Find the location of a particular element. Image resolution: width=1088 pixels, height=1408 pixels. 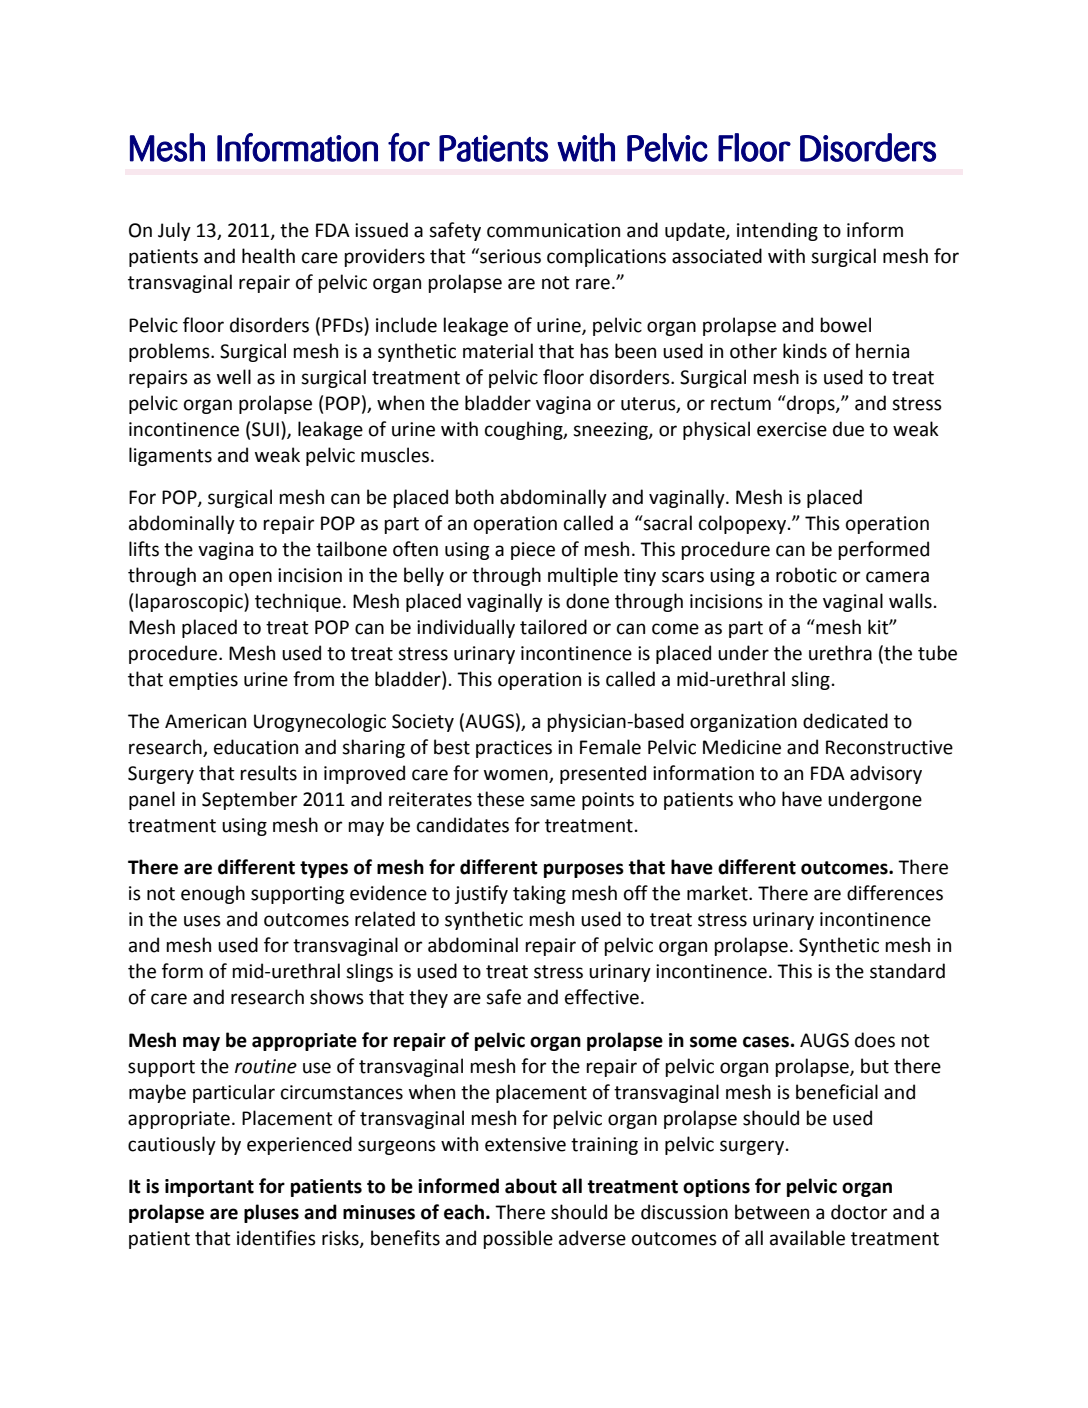

communication is located at coordinates (553, 230).
